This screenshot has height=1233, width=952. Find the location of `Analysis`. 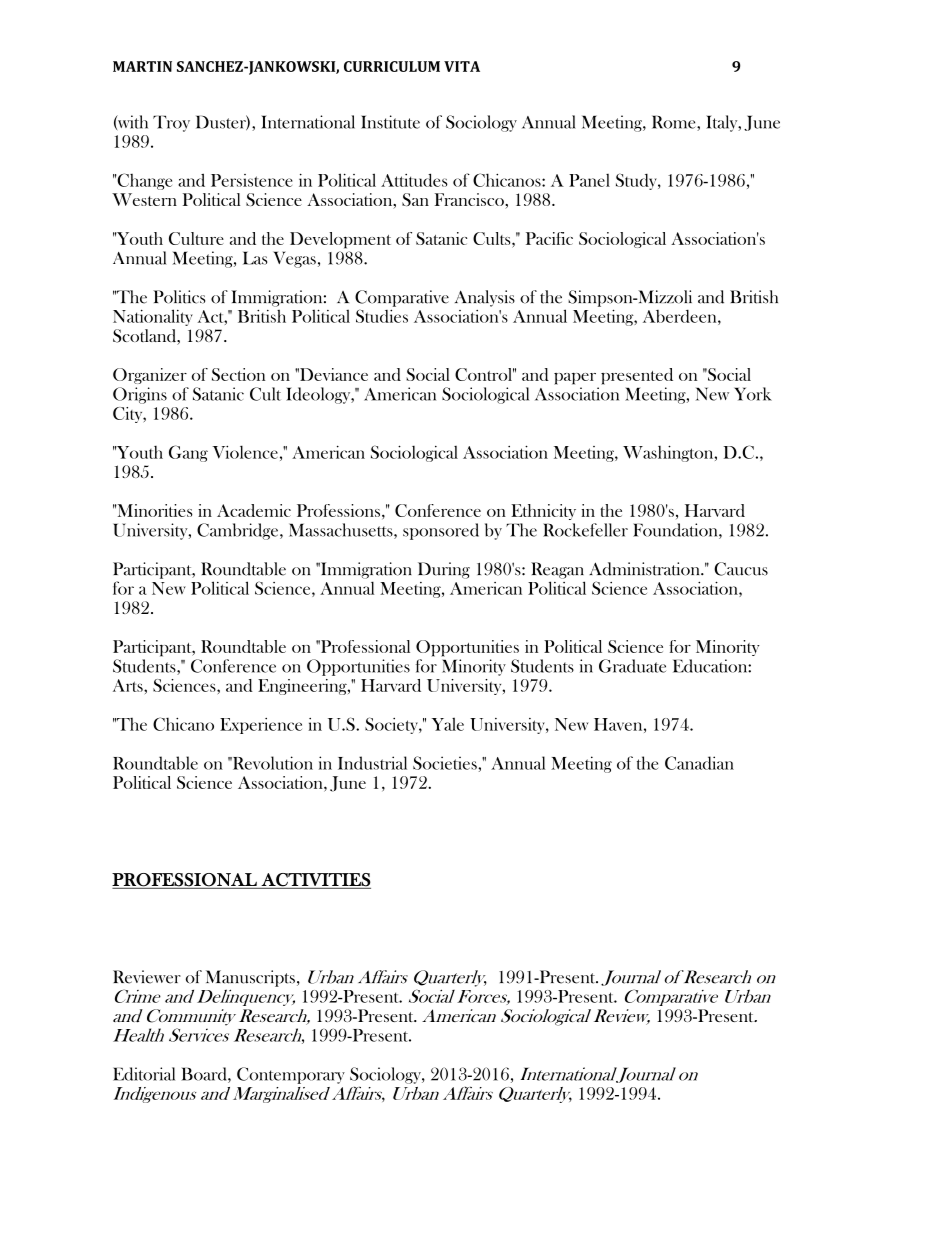

Analysis is located at coordinates (485, 298).
